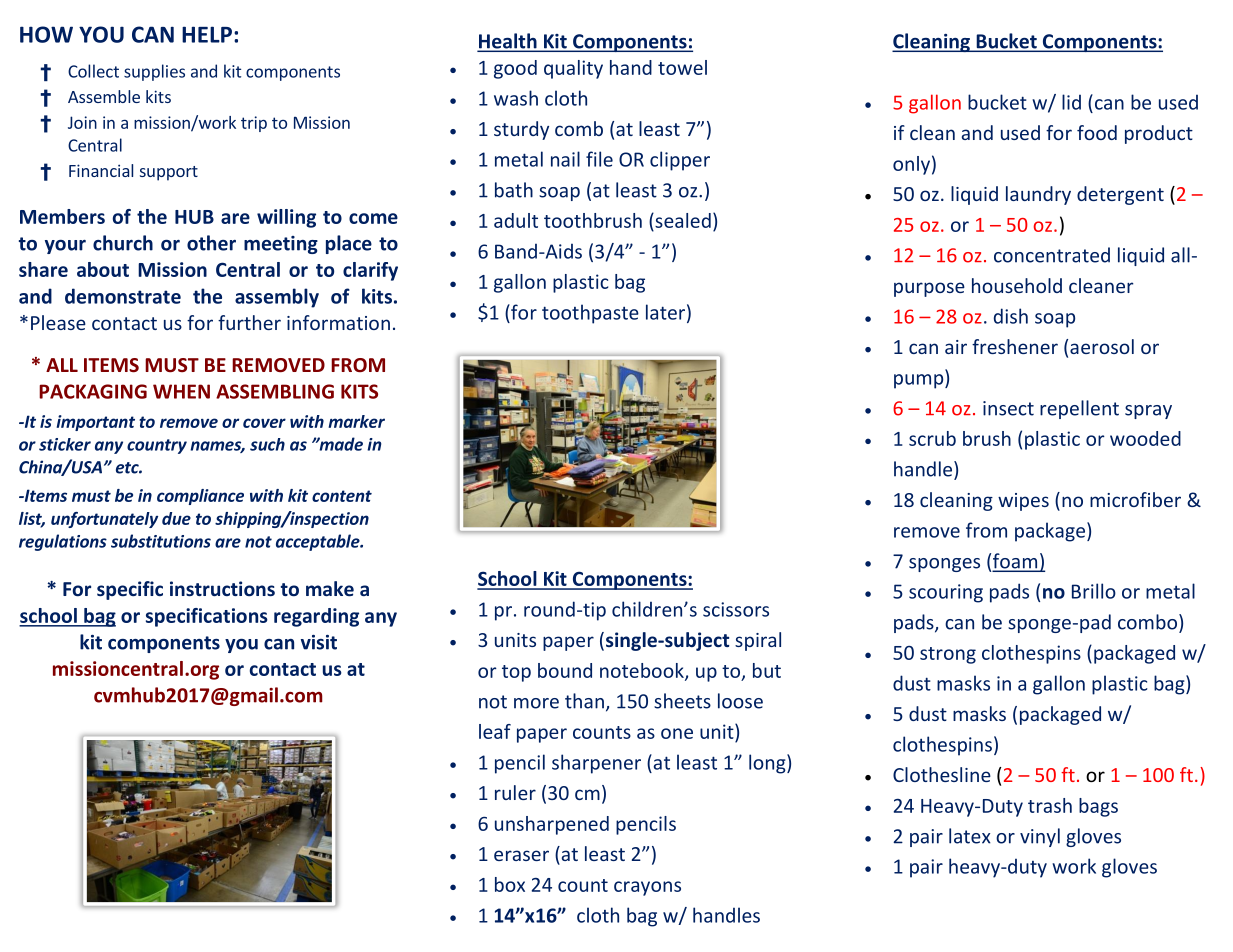 This screenshot has width=1233, height=952. I want to click on concentrated, so click(1052, 255).
